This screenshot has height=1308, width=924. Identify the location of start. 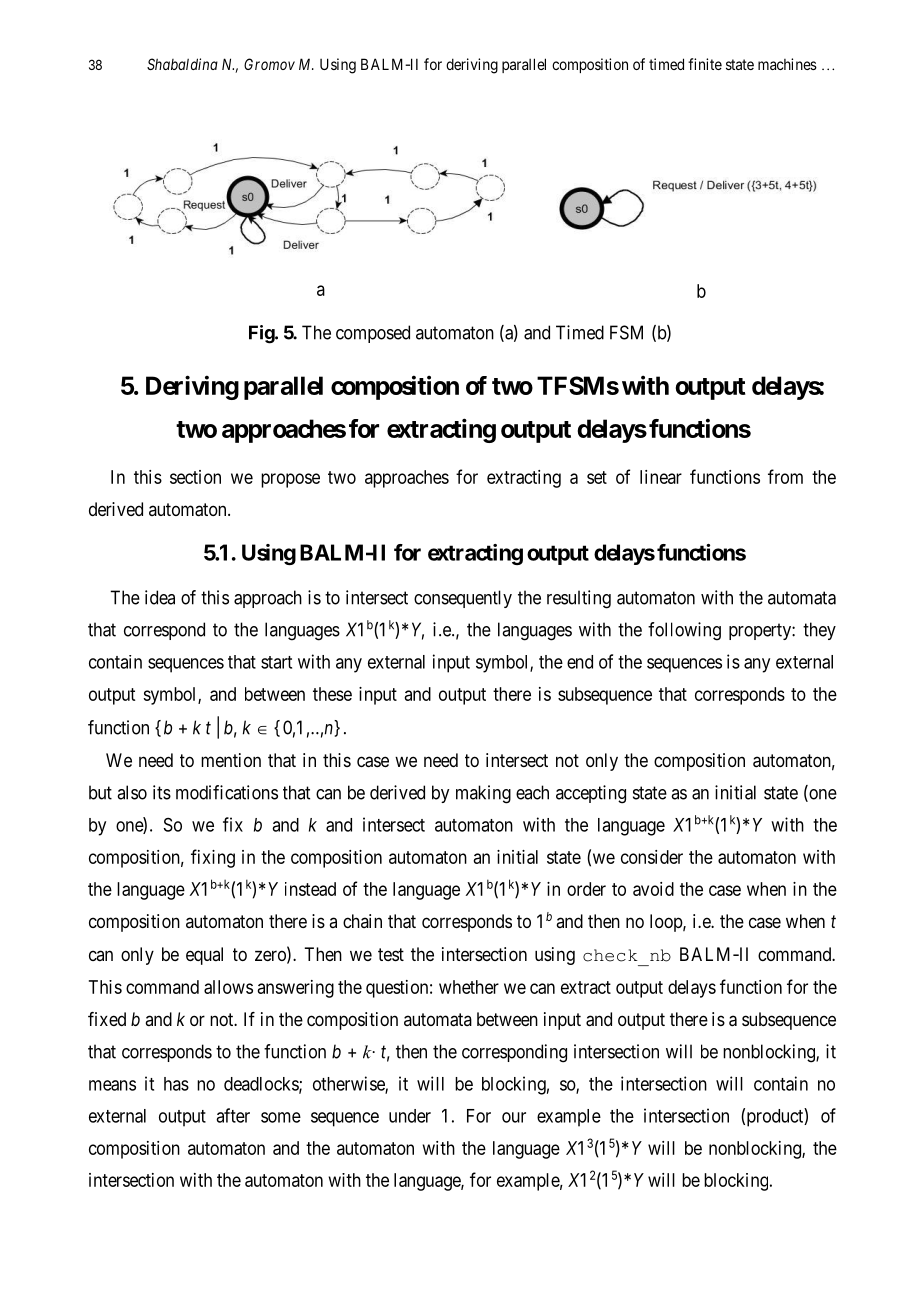
(276, 662).
